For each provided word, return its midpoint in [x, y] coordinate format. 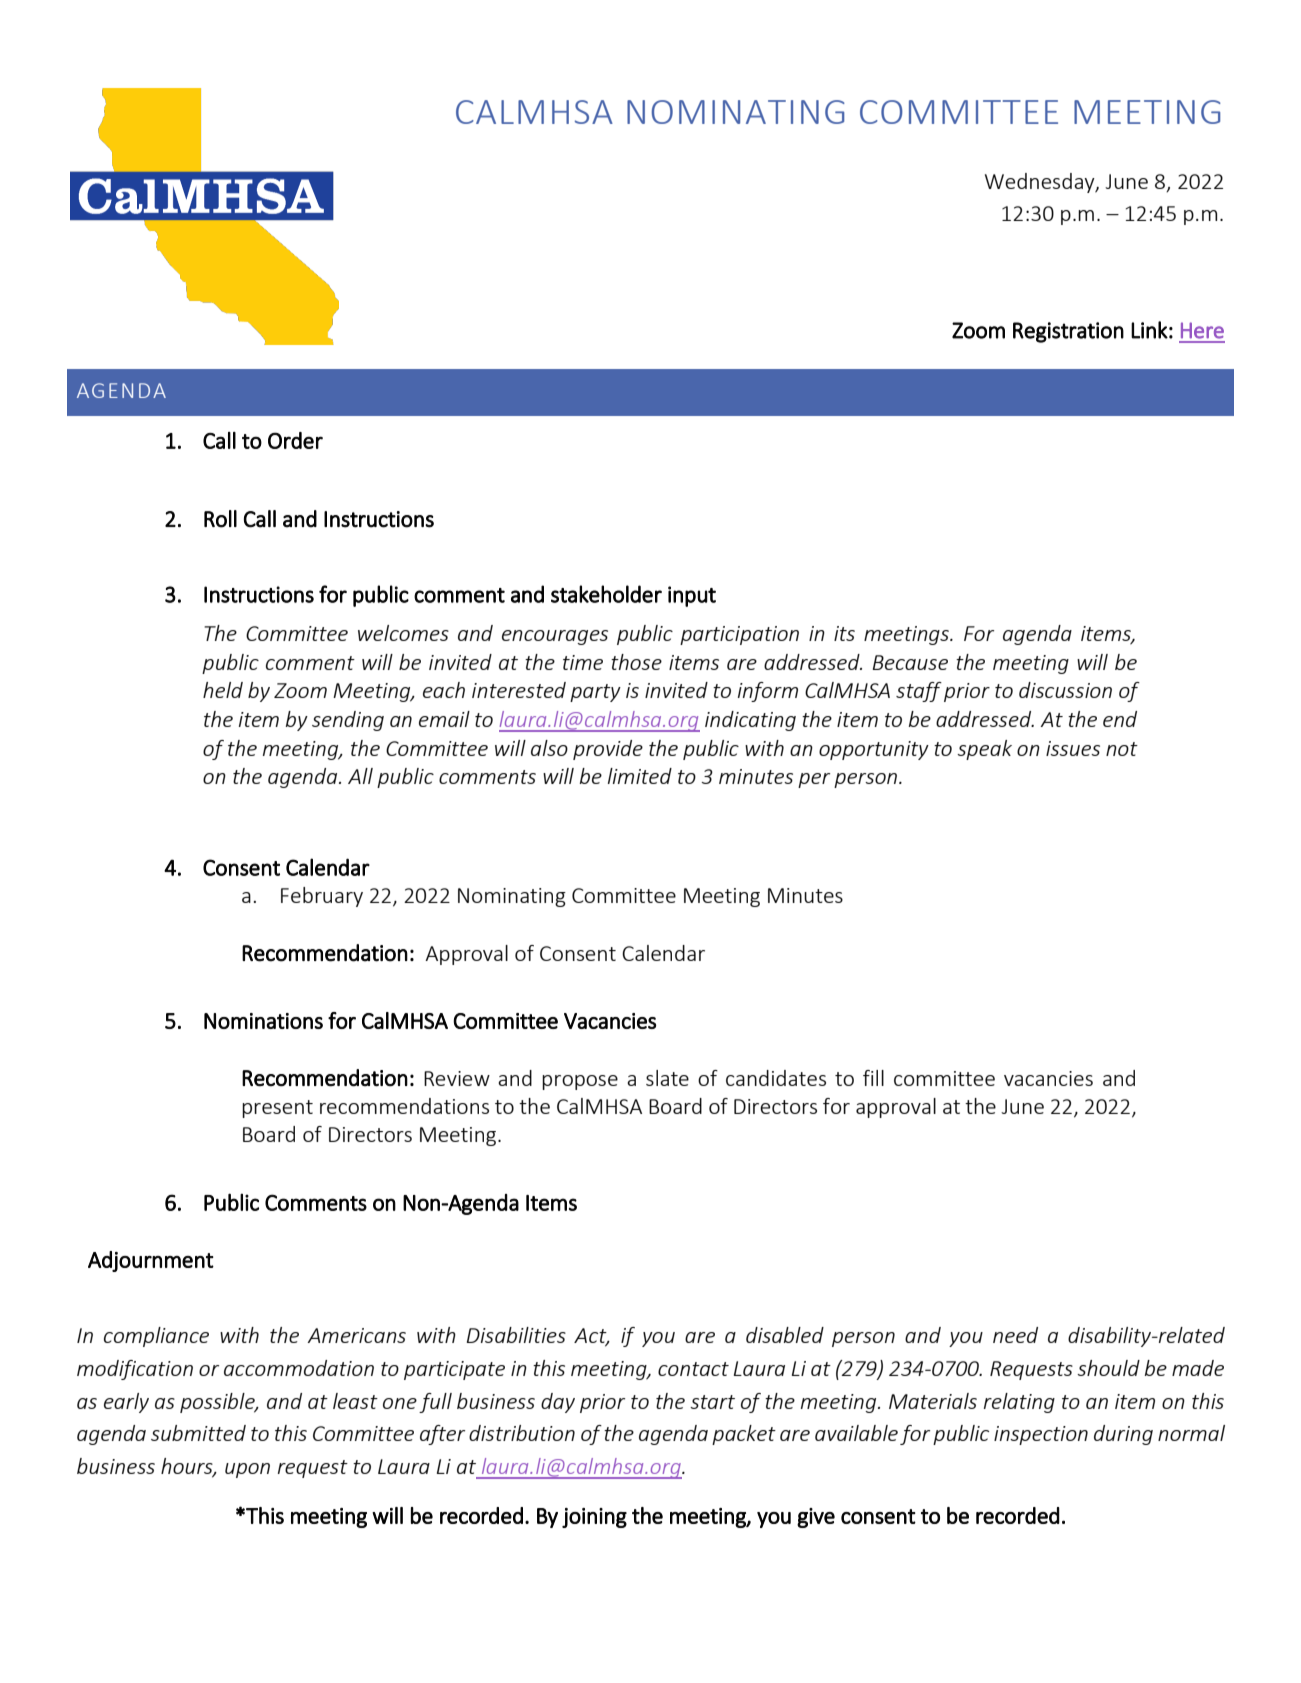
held [223, 690]
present [277, 1109]
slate [667, 1078]
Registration [1068, 332]
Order [295, 440]
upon [247, 1470]
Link [1149, 330]
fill [873, 1078]
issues [1073, 748]
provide [608, 750]
